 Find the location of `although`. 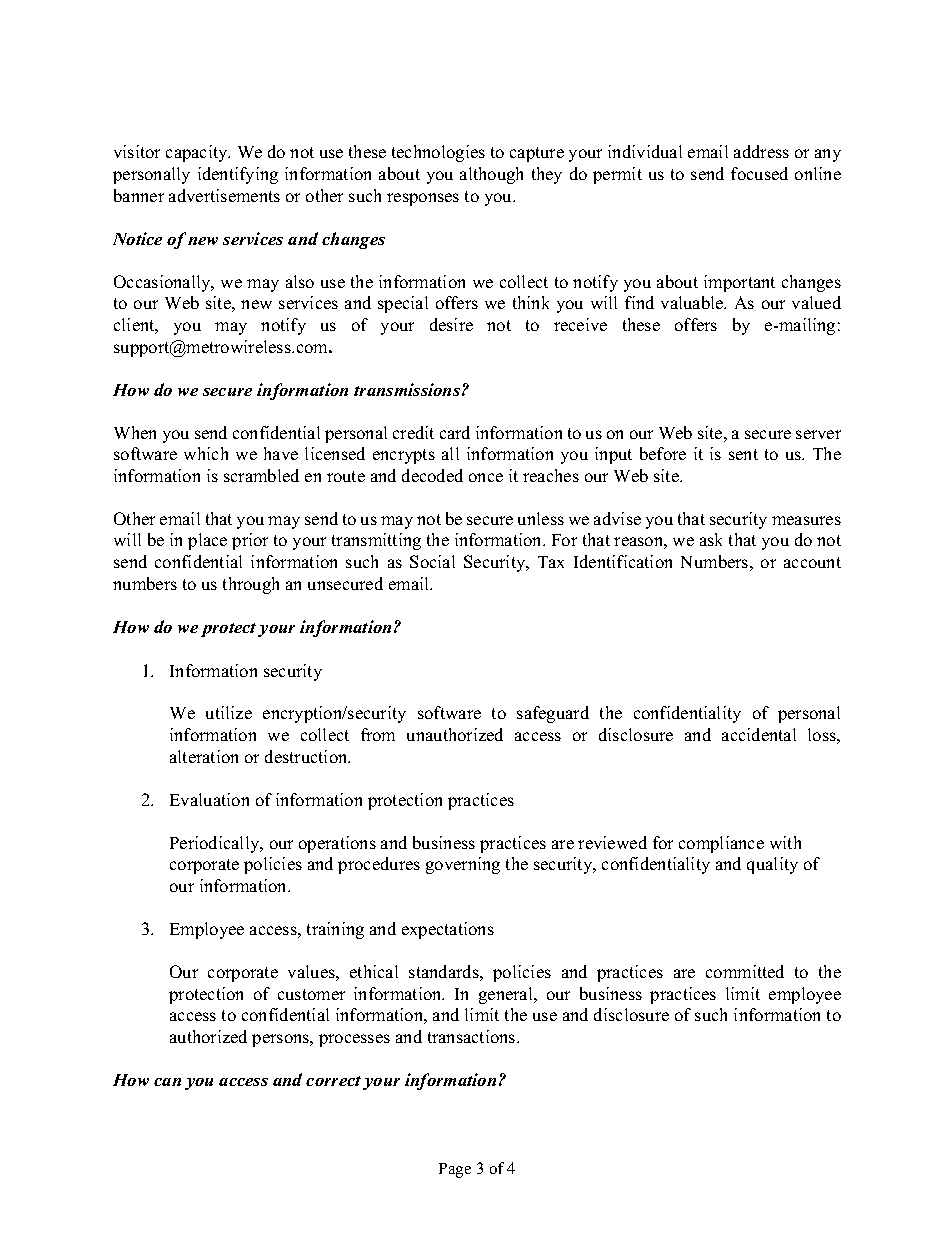

although is located at coordinates (491, 175).
